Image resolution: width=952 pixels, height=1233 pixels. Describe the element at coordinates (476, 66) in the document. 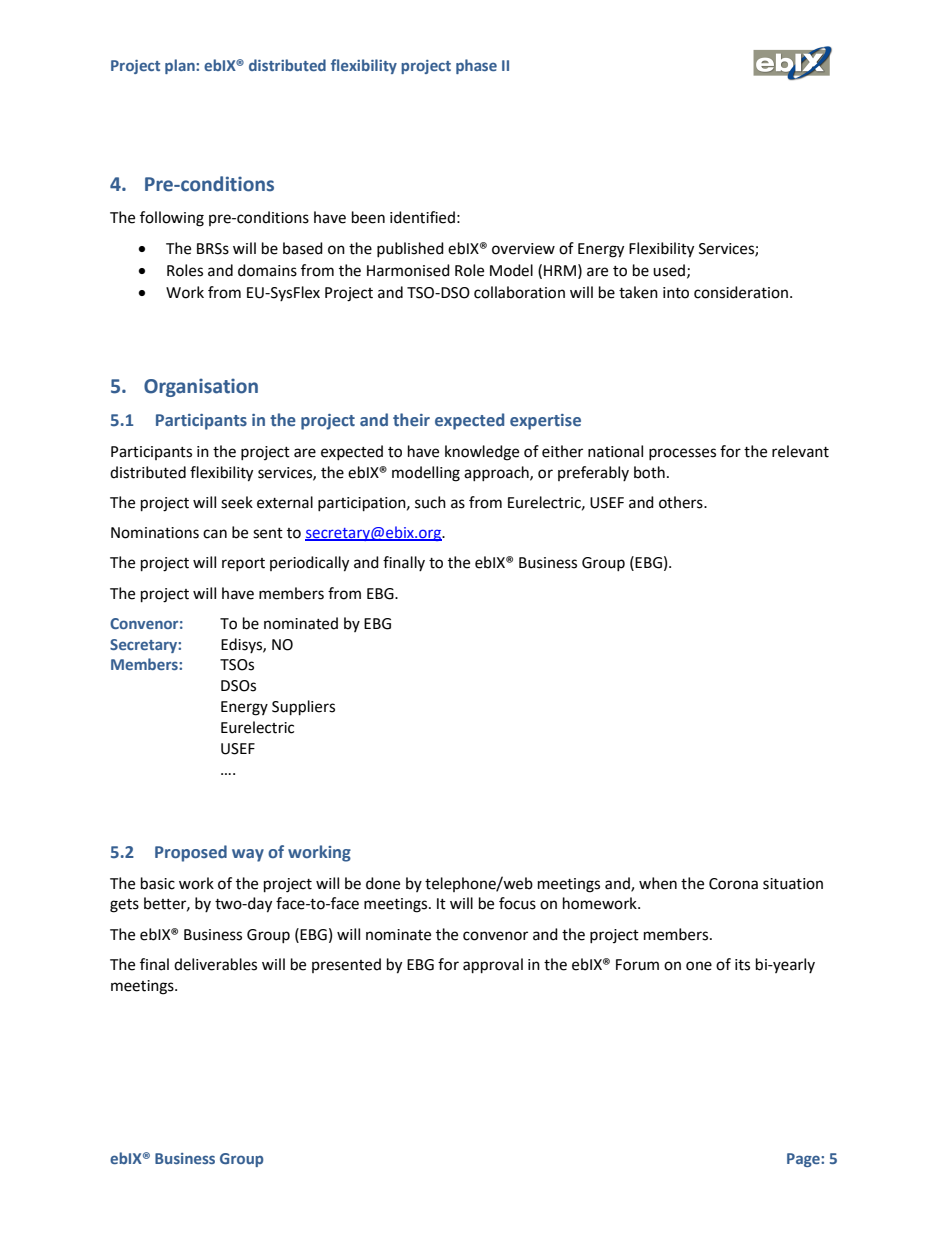

I see `phase` at that location.
